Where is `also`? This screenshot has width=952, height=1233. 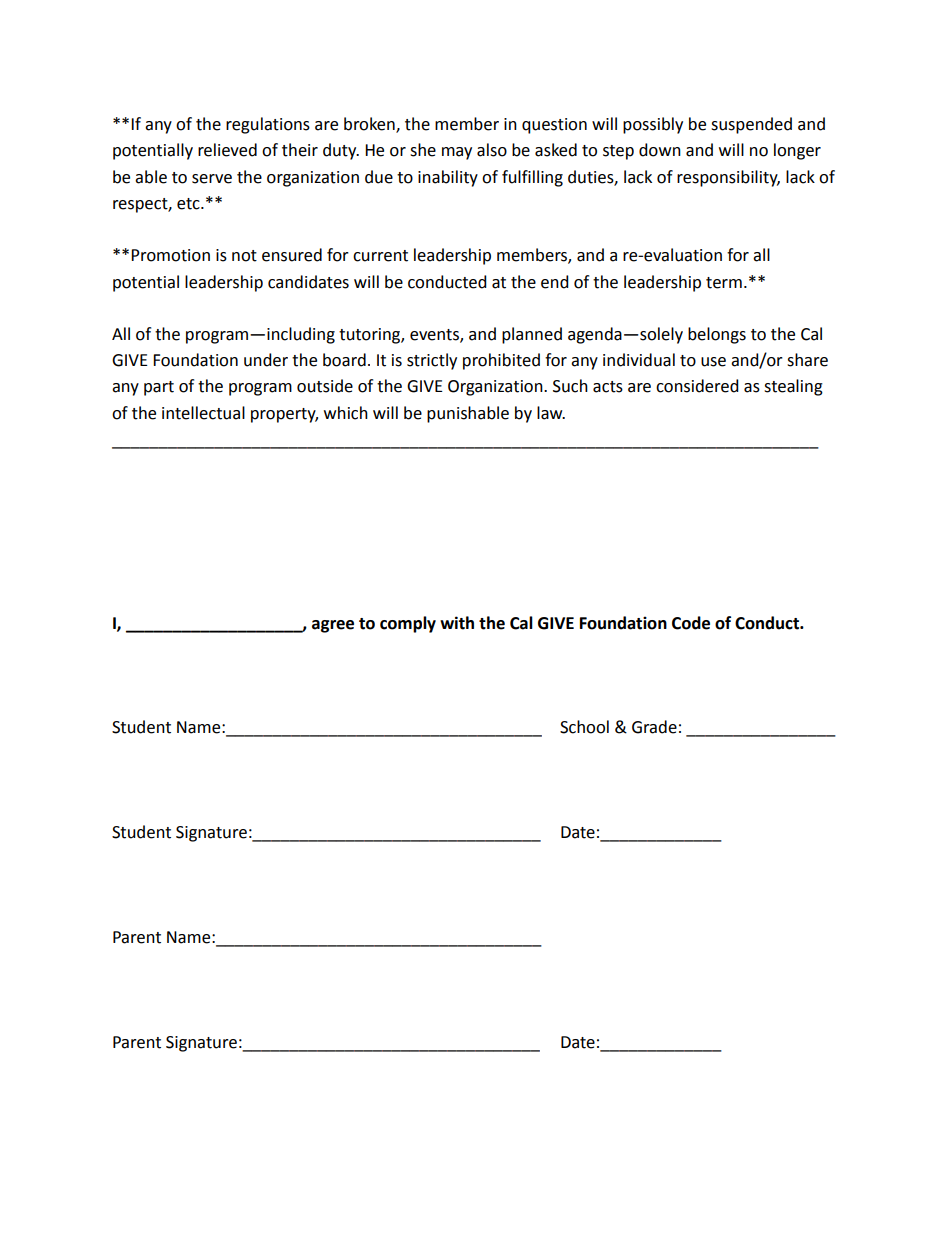
also is located at coordinates (492, 150).
